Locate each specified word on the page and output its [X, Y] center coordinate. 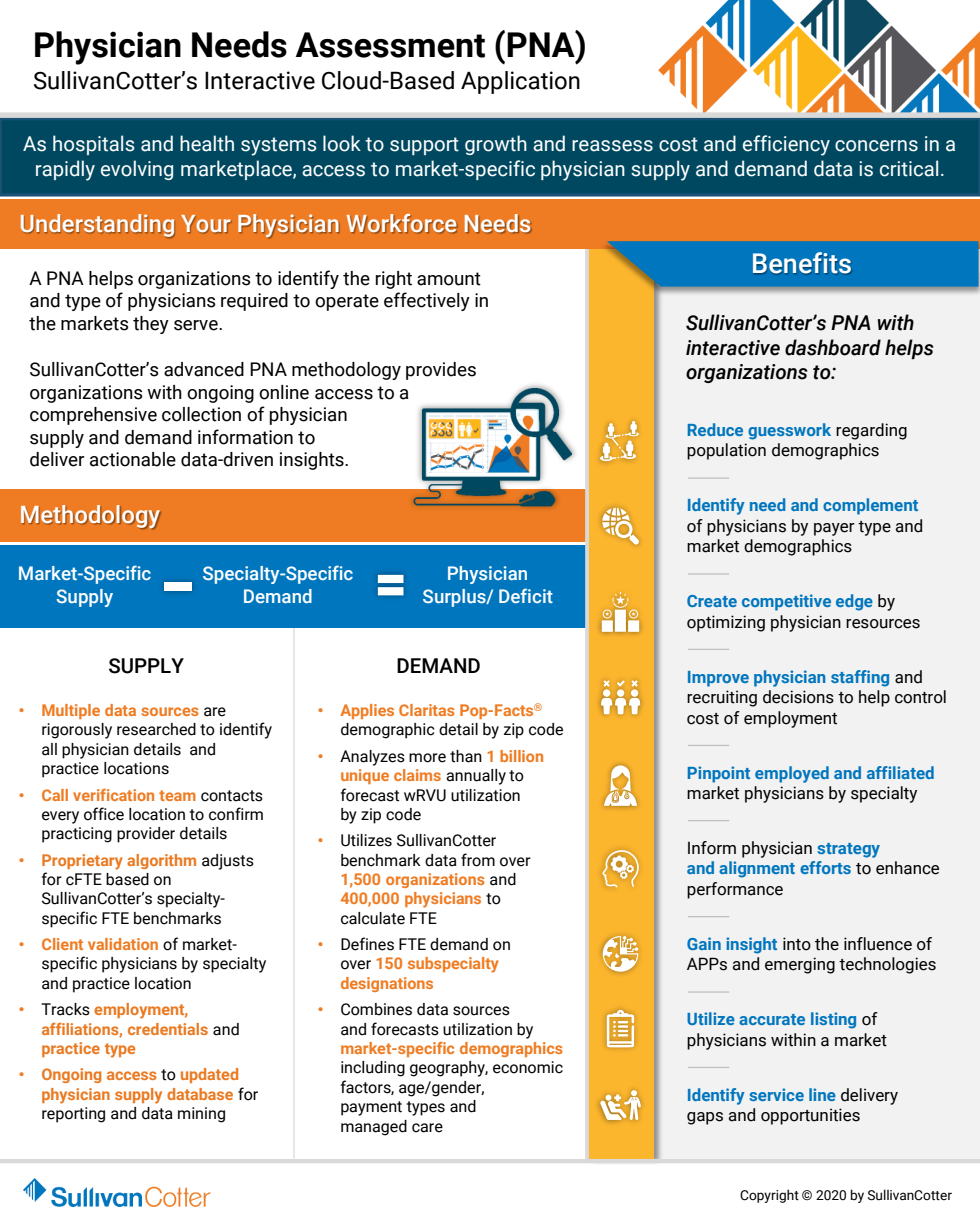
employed [792, 774]
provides [441, 371]
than [466, 756]
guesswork [789, 431]
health [207, 143]
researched [156, 729]
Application [520, 82]
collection [201, 414]
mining [201, 1115]
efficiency [786, 145]
